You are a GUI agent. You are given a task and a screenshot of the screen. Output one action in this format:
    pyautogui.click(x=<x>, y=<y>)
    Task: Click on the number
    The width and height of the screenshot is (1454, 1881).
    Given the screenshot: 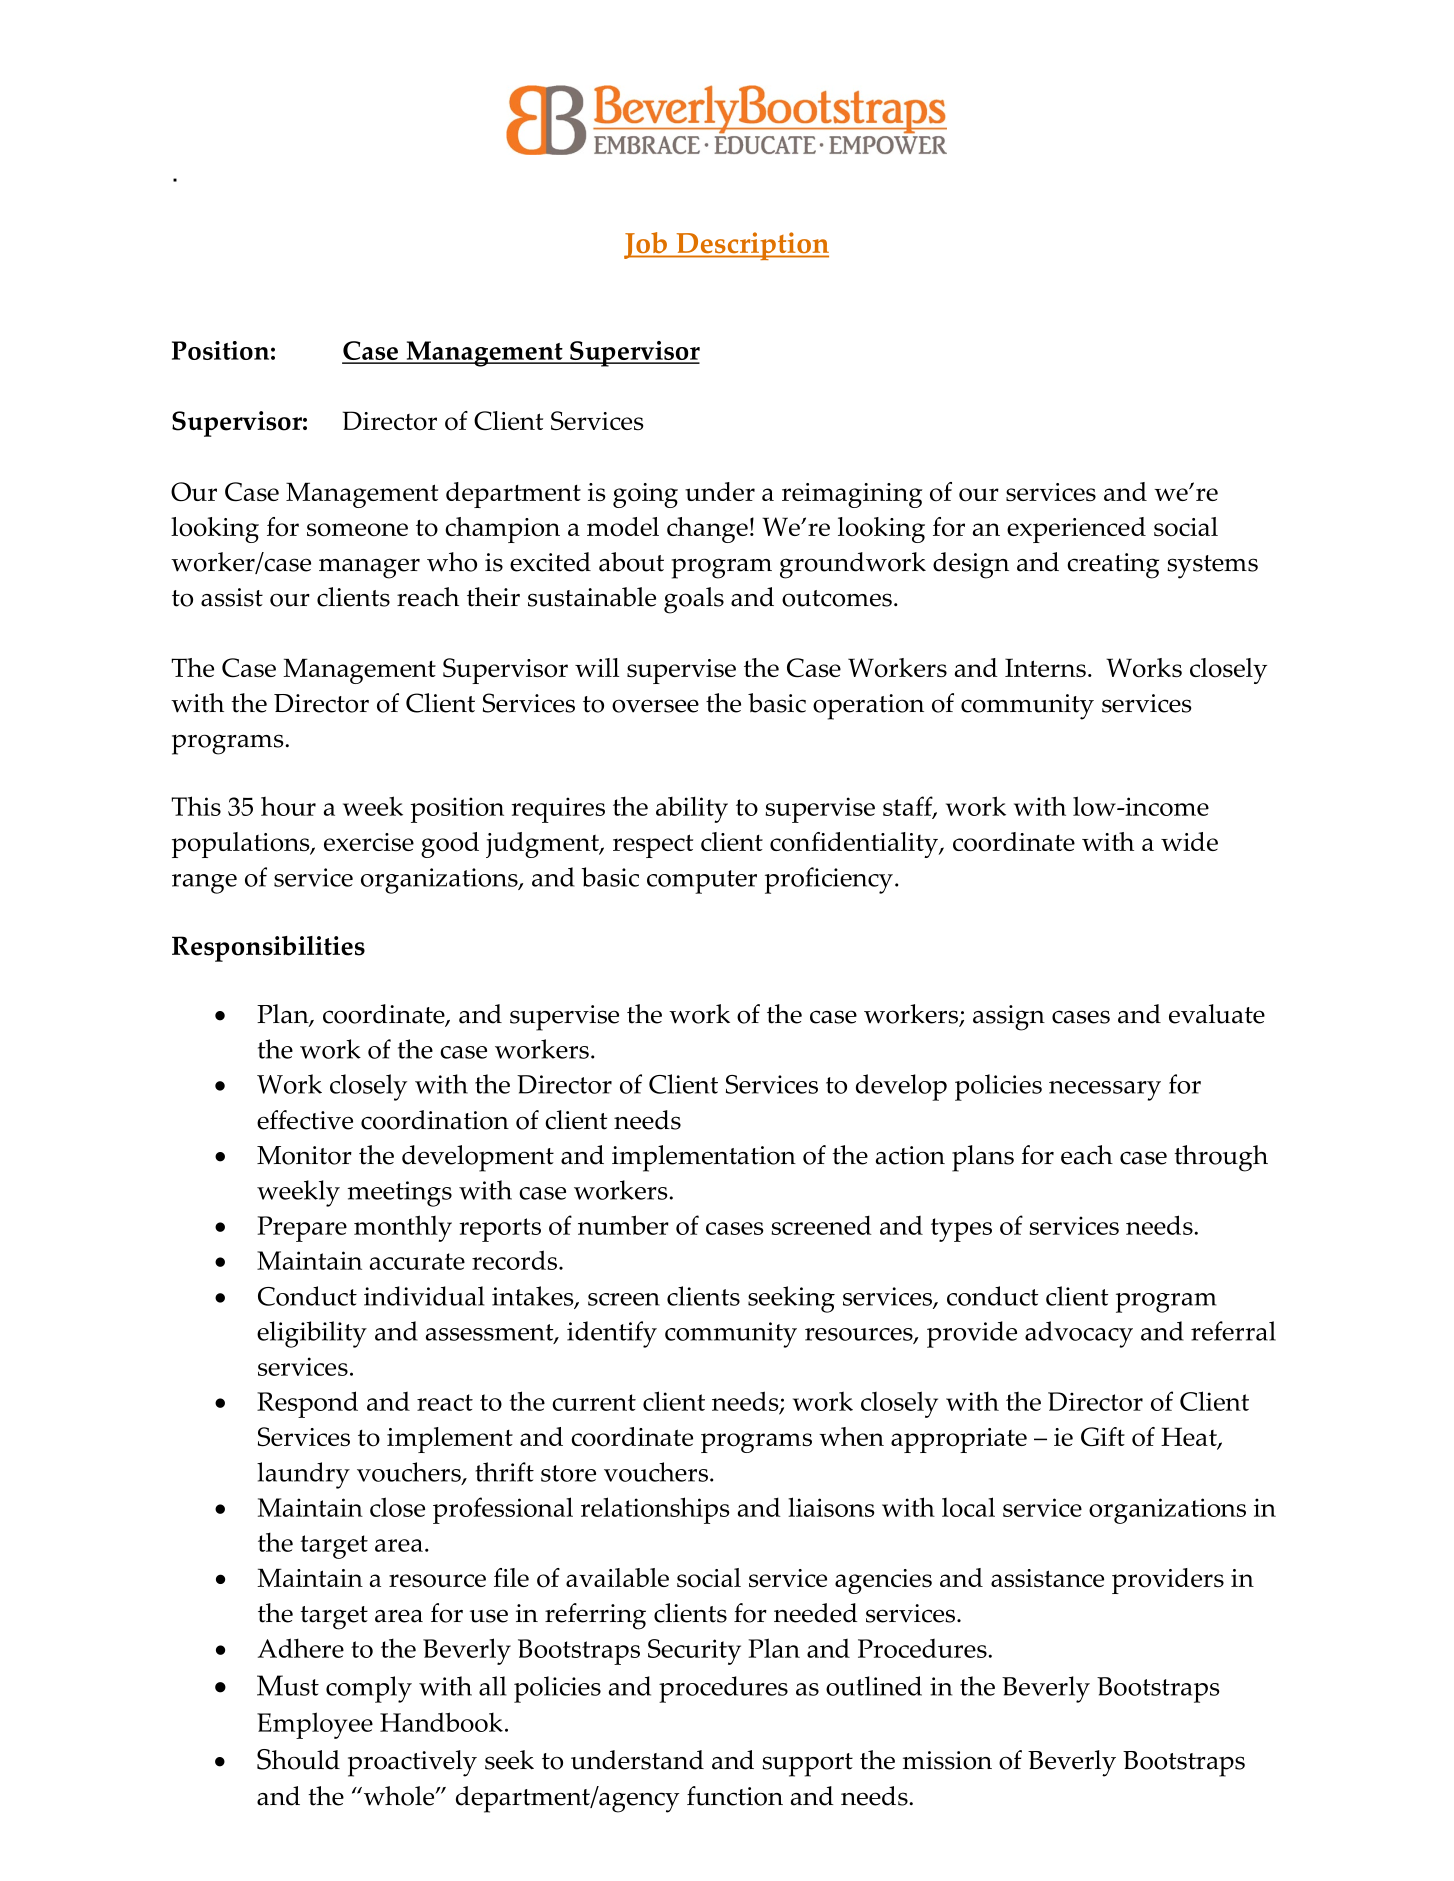 What is the action you would take?
    pyautogui.click(x=623, y=1225)
